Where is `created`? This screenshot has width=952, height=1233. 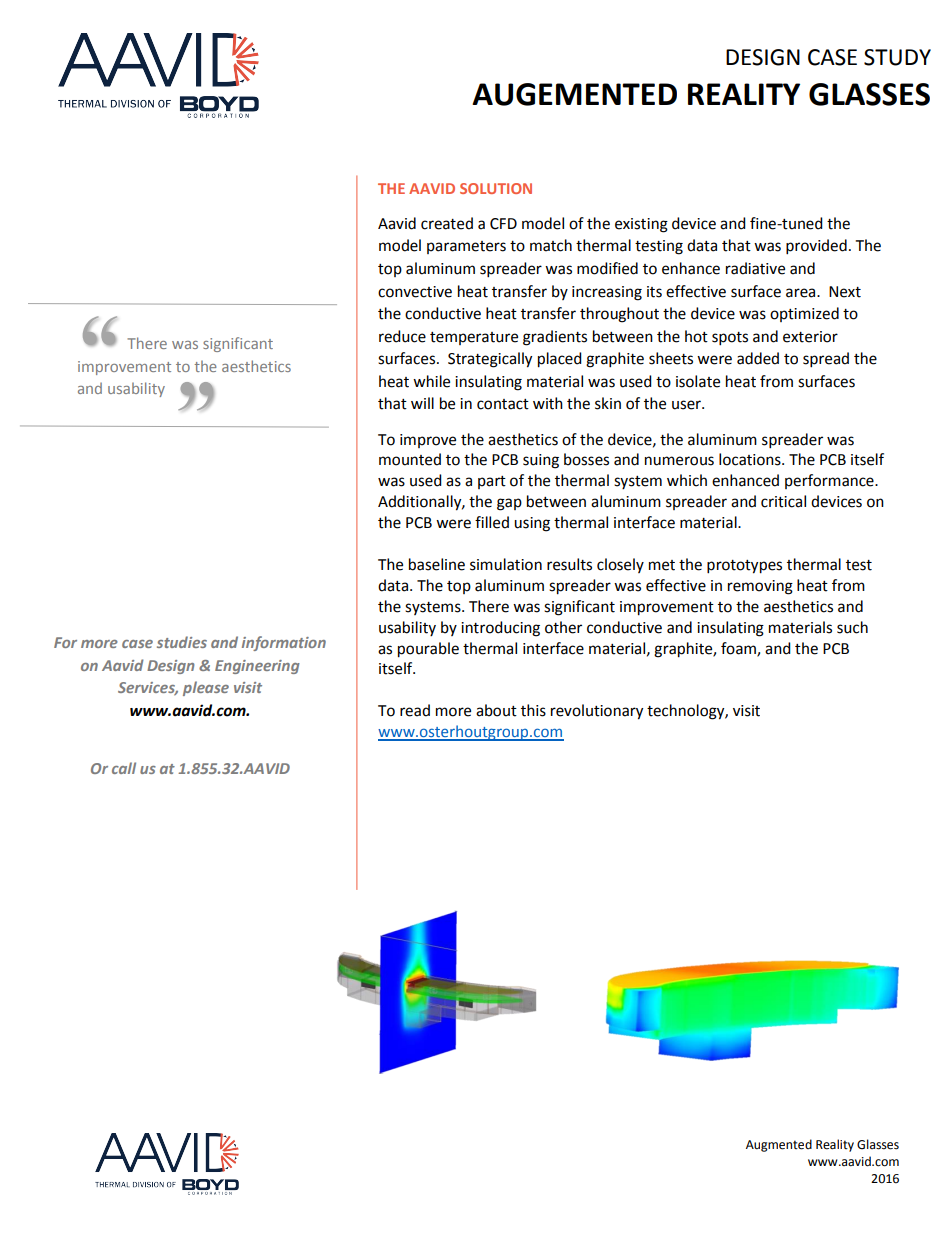 created is located at coordinates (447, 223).
